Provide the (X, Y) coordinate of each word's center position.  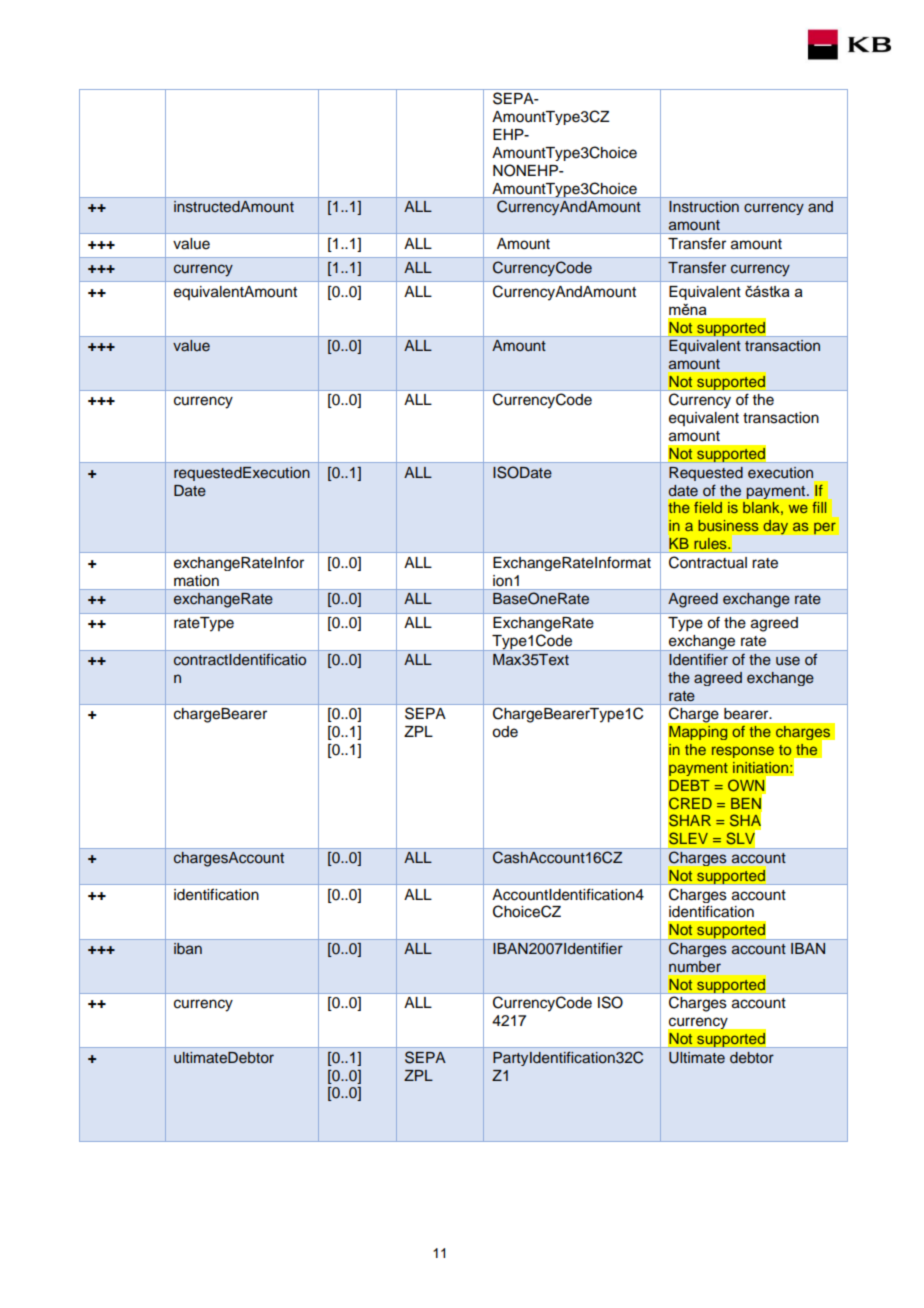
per (825, 528)
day (775, 527)
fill (819, 507)
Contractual (708, 562)
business (728, 525)
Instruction (704, 207)
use (788, 661)
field (708, 507)
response (743, 752)
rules (711, 543)
